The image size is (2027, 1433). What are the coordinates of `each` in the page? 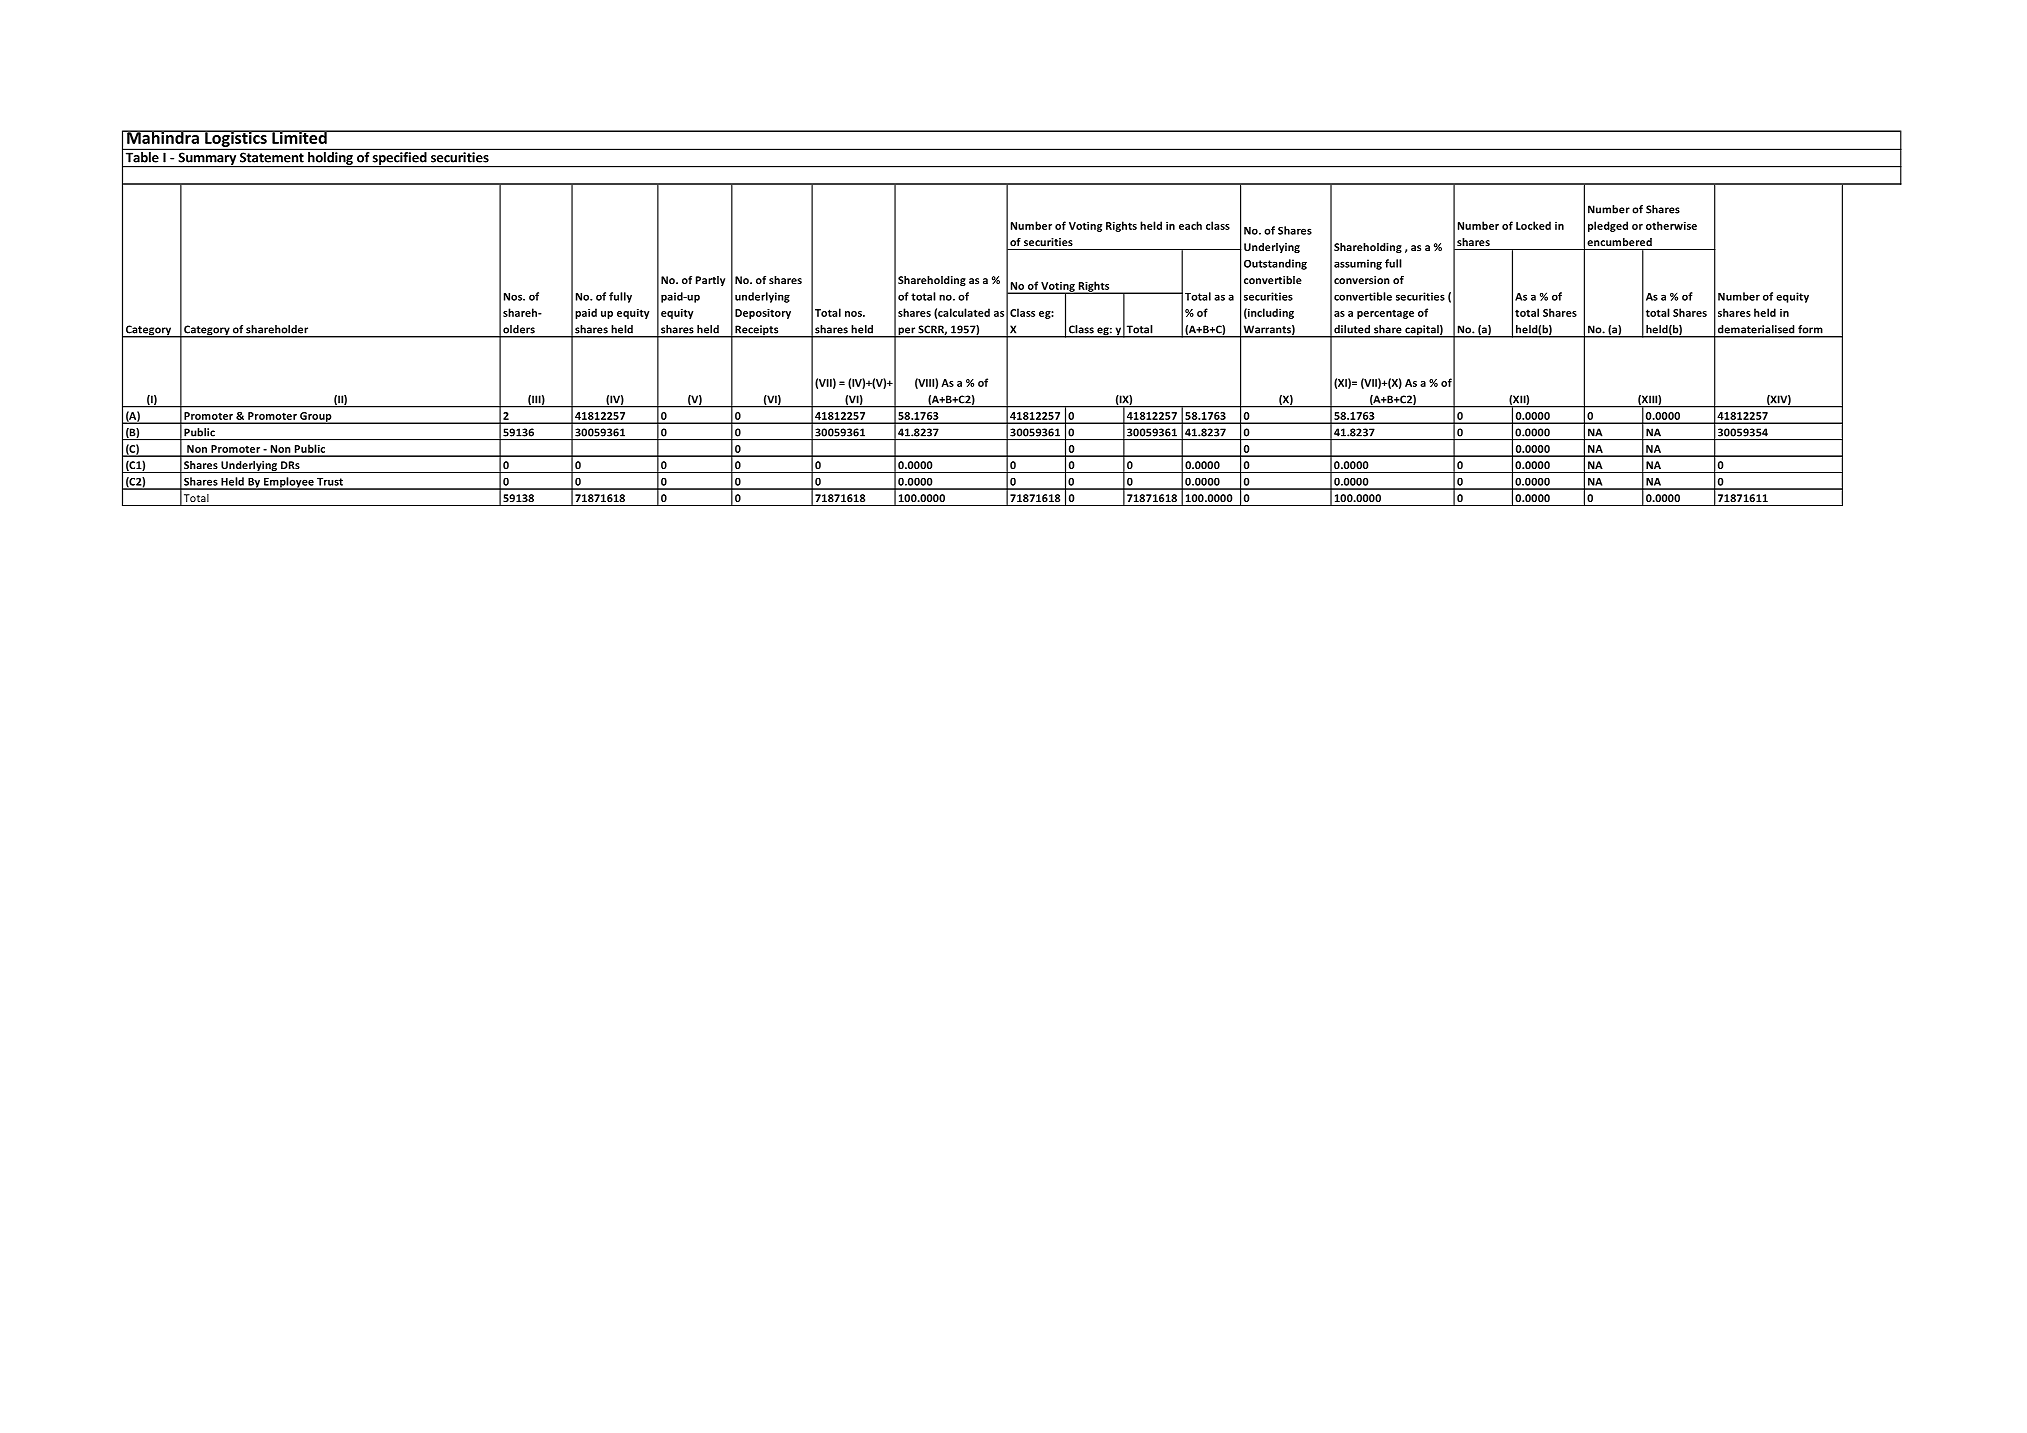 It's located at (1190, 225).
